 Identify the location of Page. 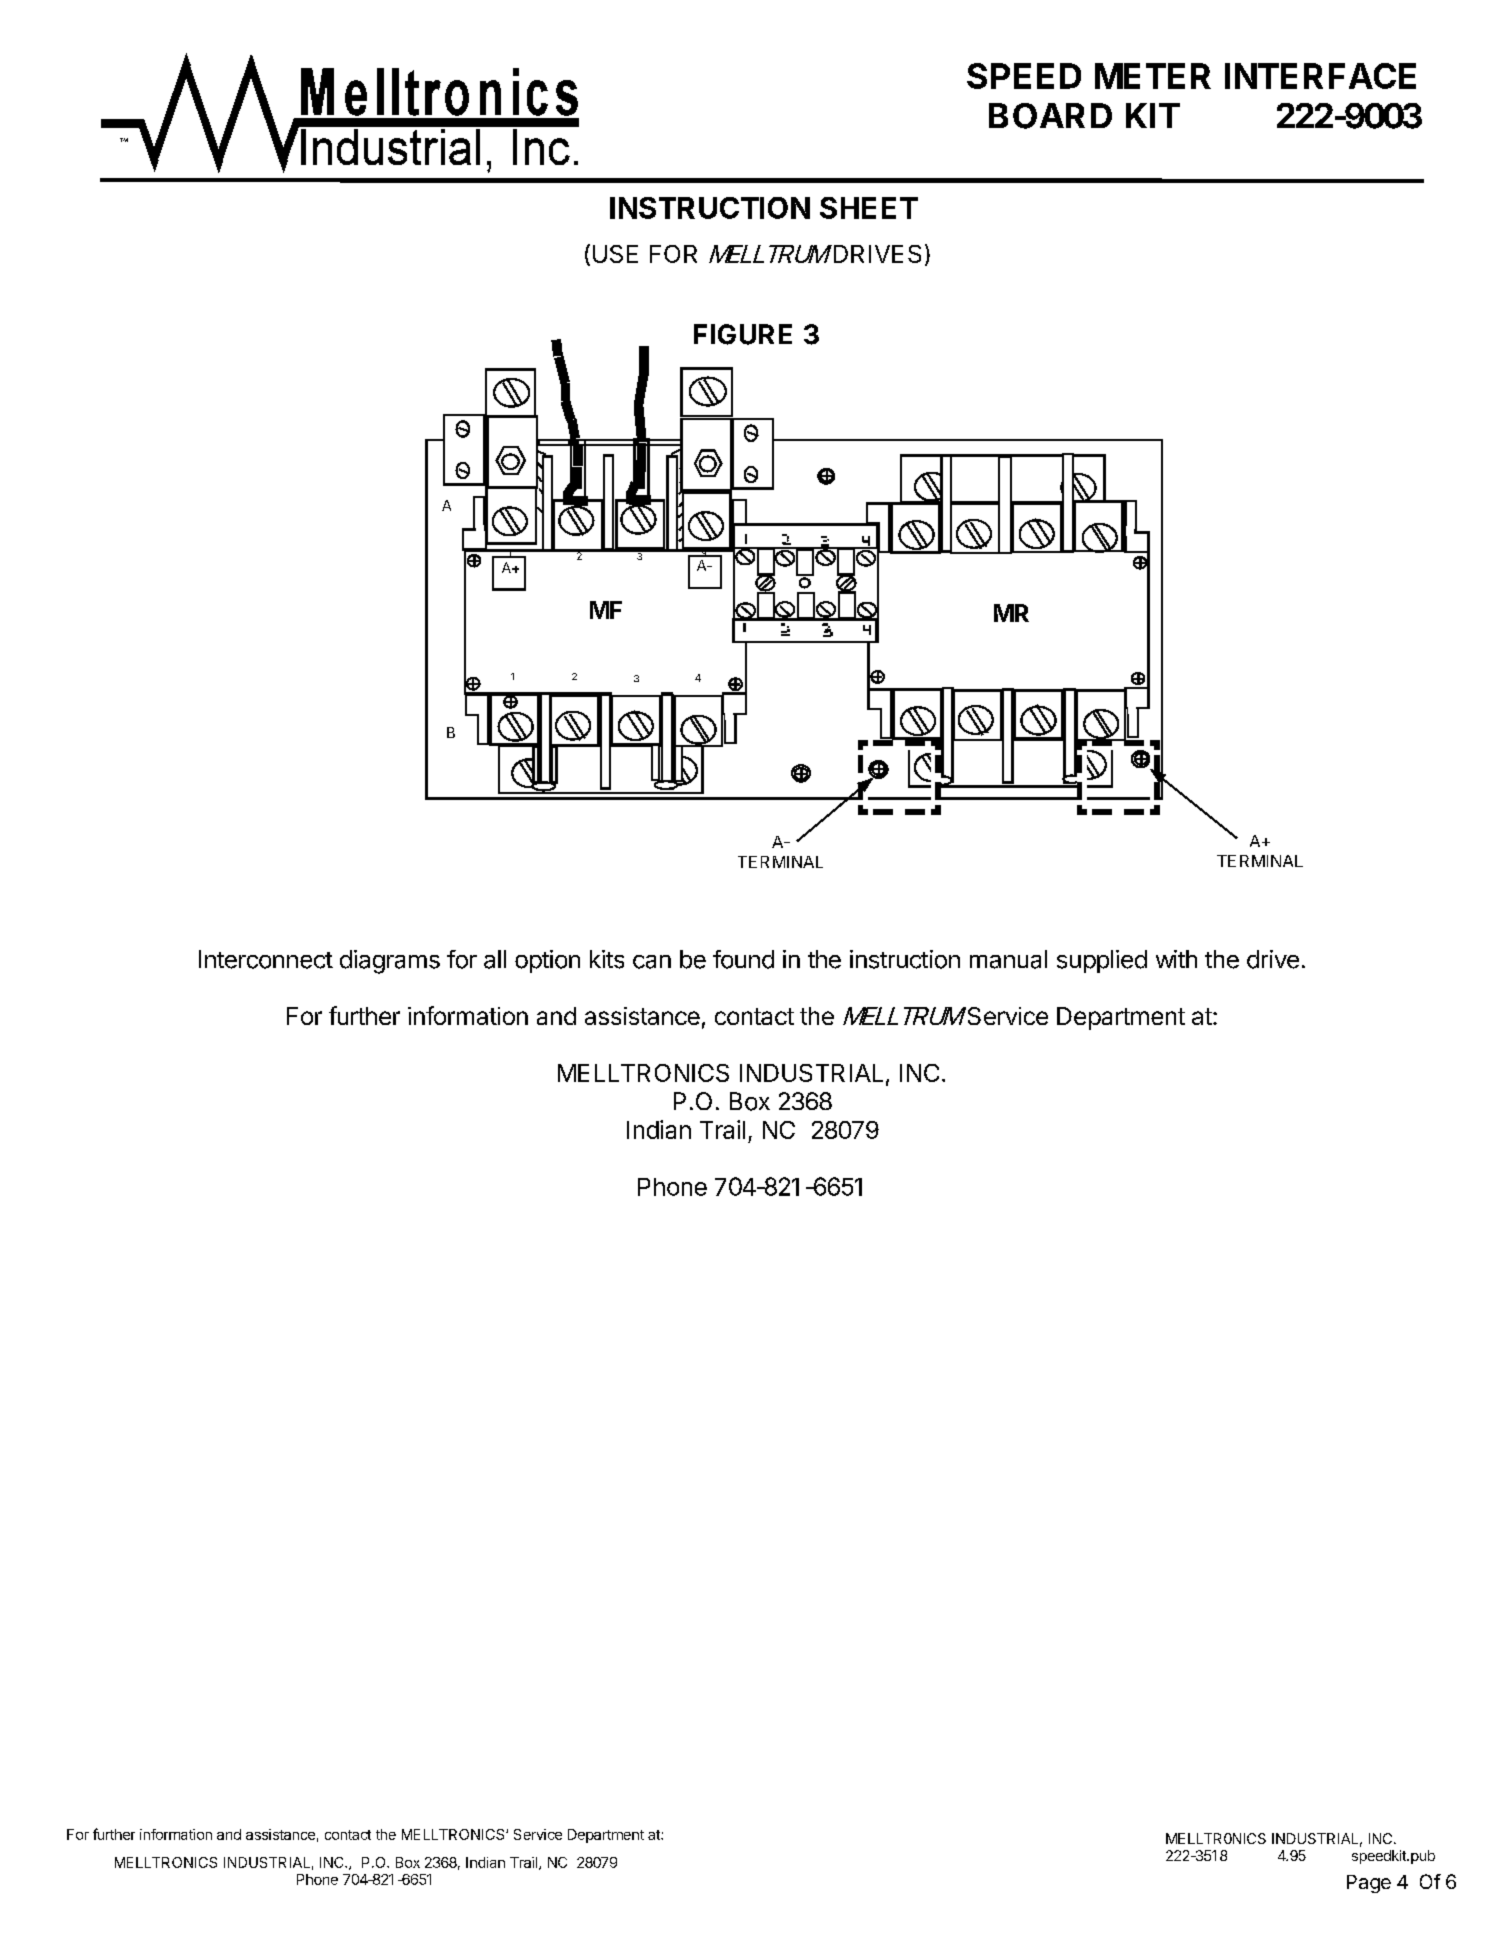
(1369, 1884).
